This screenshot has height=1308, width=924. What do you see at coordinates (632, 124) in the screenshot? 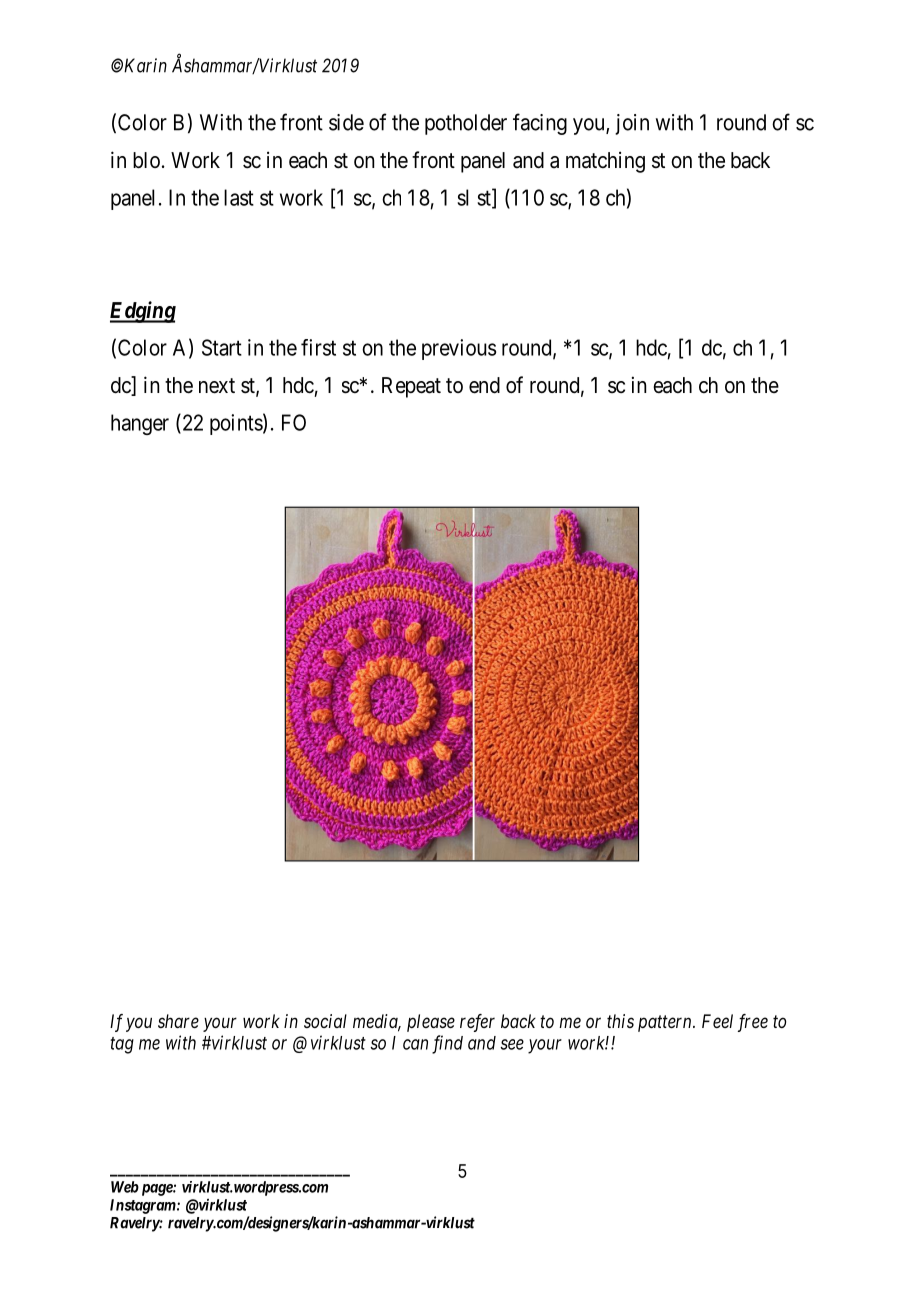
I see `join` at bounding box center [632, 124].
